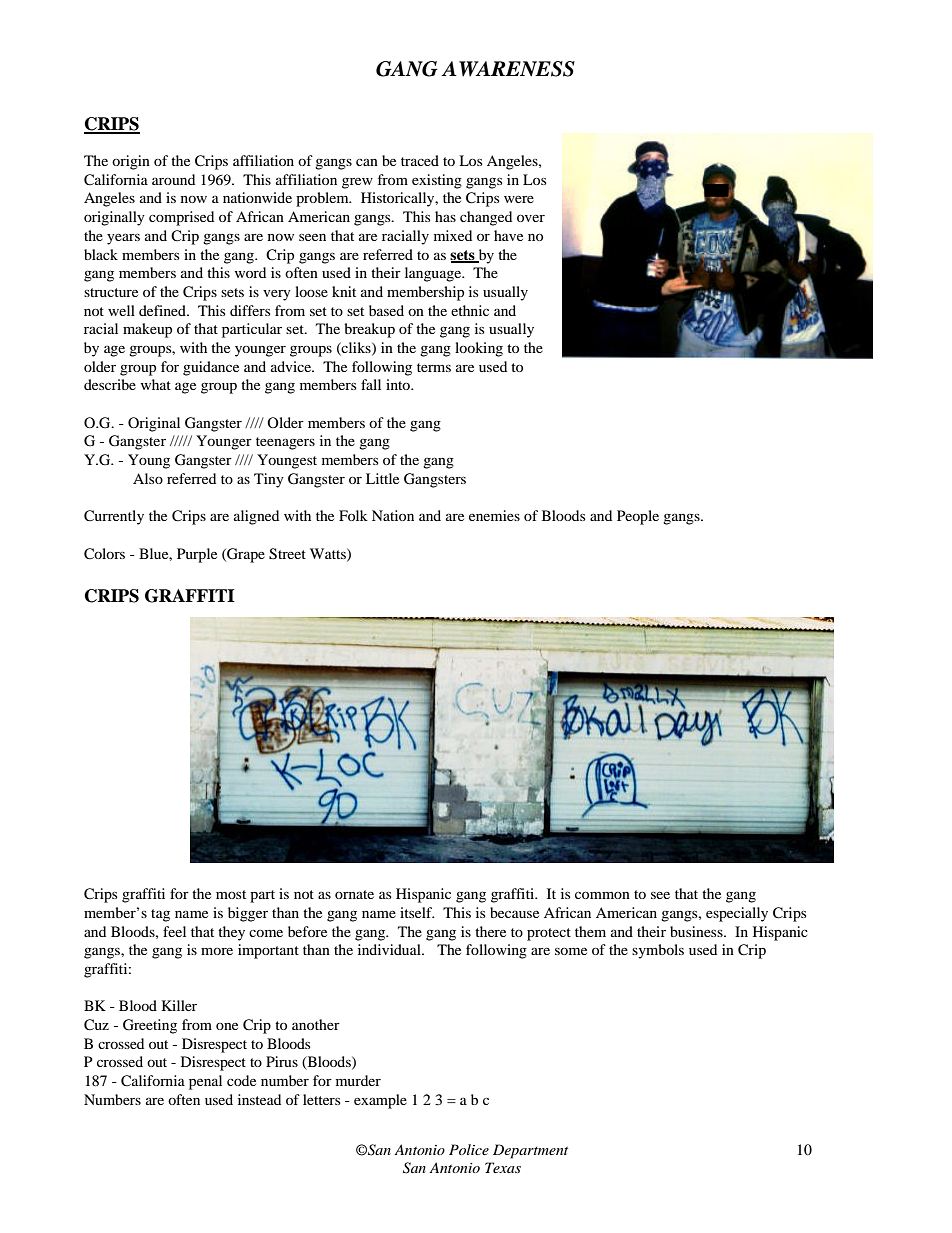 This screenshot has width=952, height=1233. I want to click on Purple, so click(197, 555).
